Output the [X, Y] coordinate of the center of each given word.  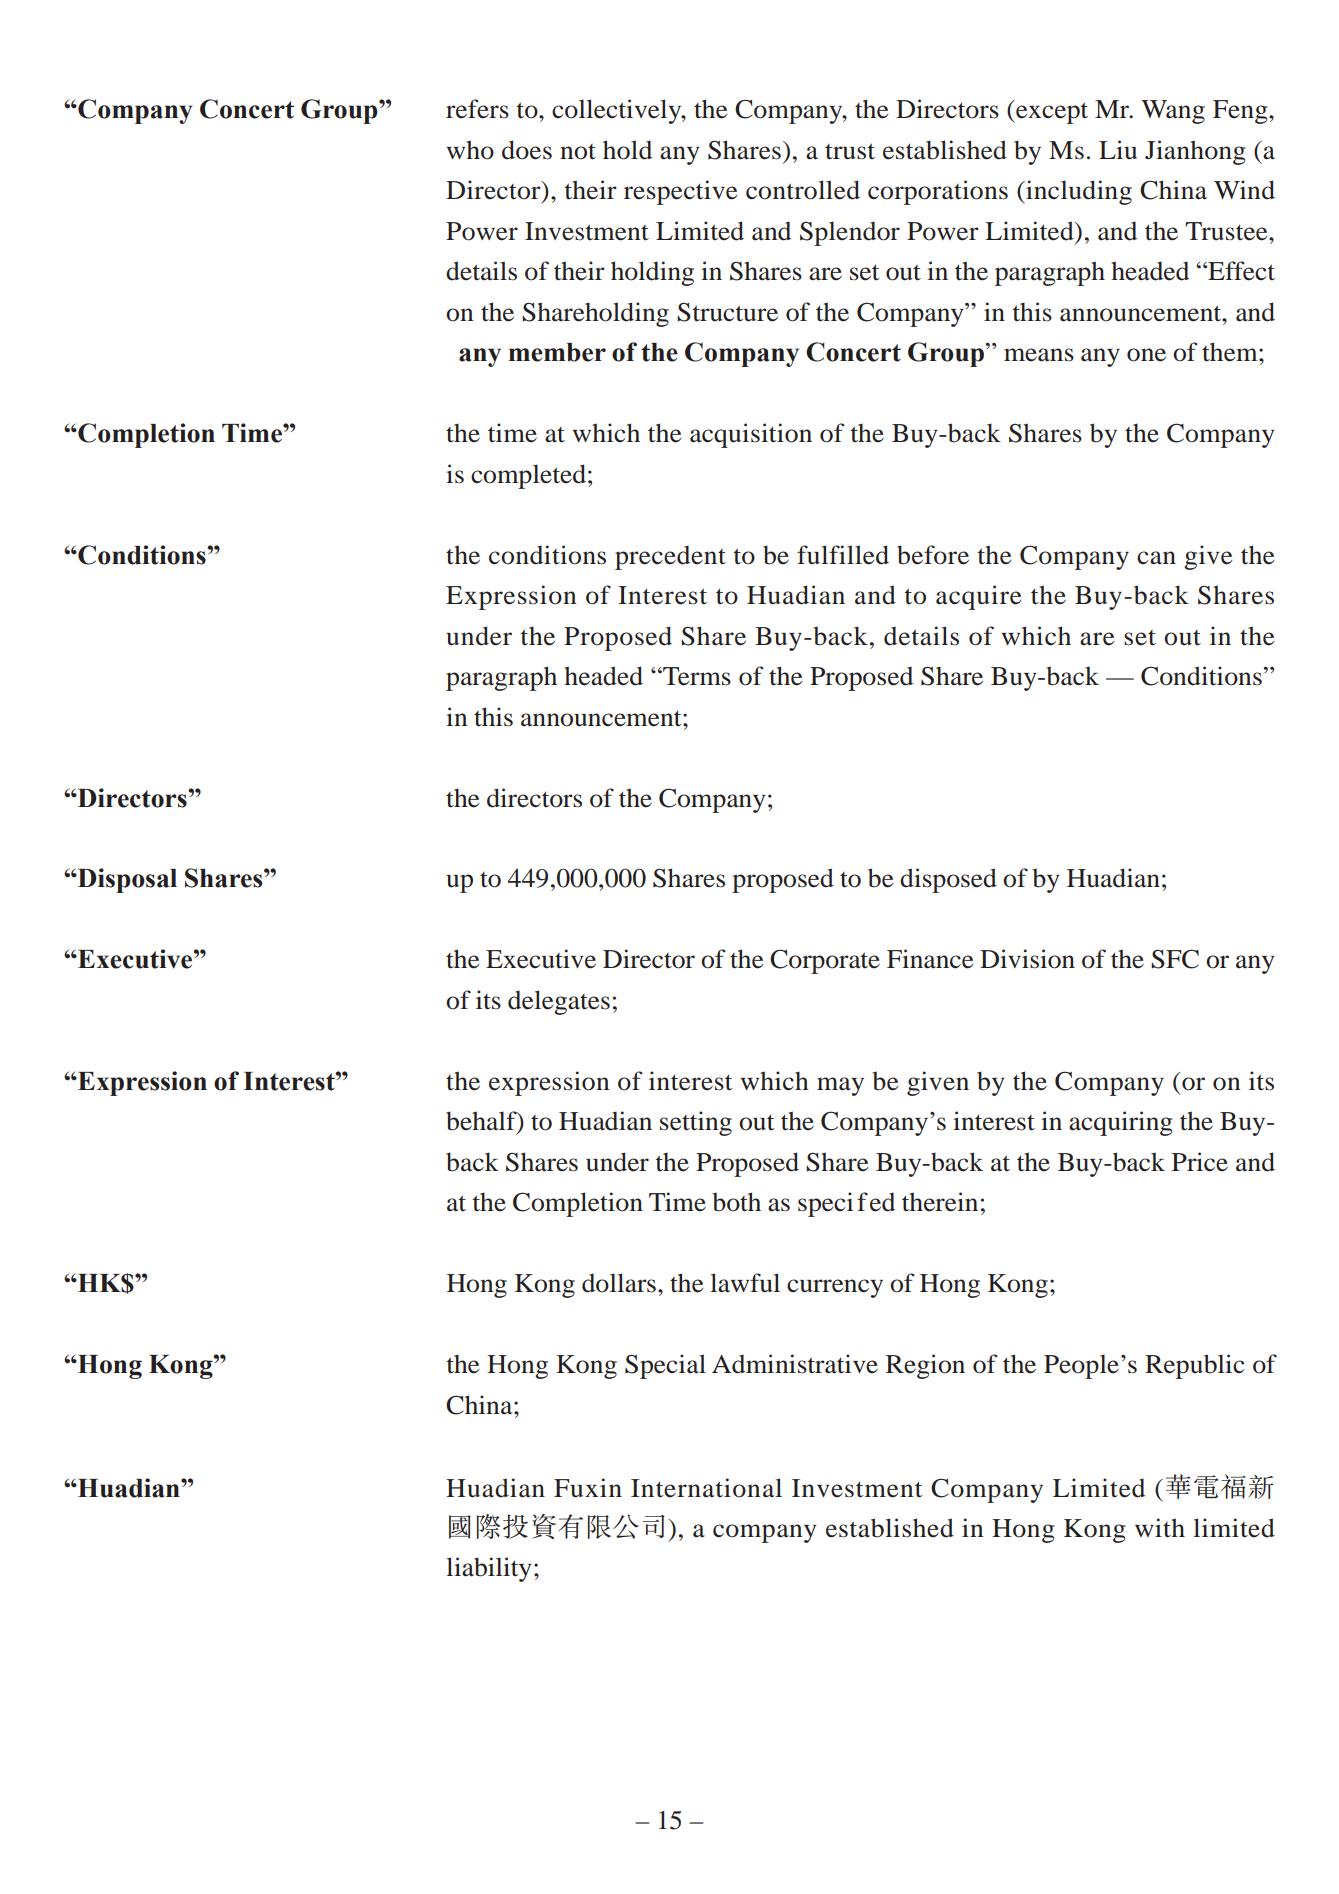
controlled [803, 190]
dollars [619, 1283]
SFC [1175, 959]
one [1146, 355]
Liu [1118, 150]
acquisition [751, 435]
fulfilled [843, 555]
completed [528, 476]
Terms [696, 676]
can [1156, 558]
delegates [559, 1002]
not [578, 152]
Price [1200, 1162]
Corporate [825, 961]
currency [835, 1288]
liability [489, 1569]
